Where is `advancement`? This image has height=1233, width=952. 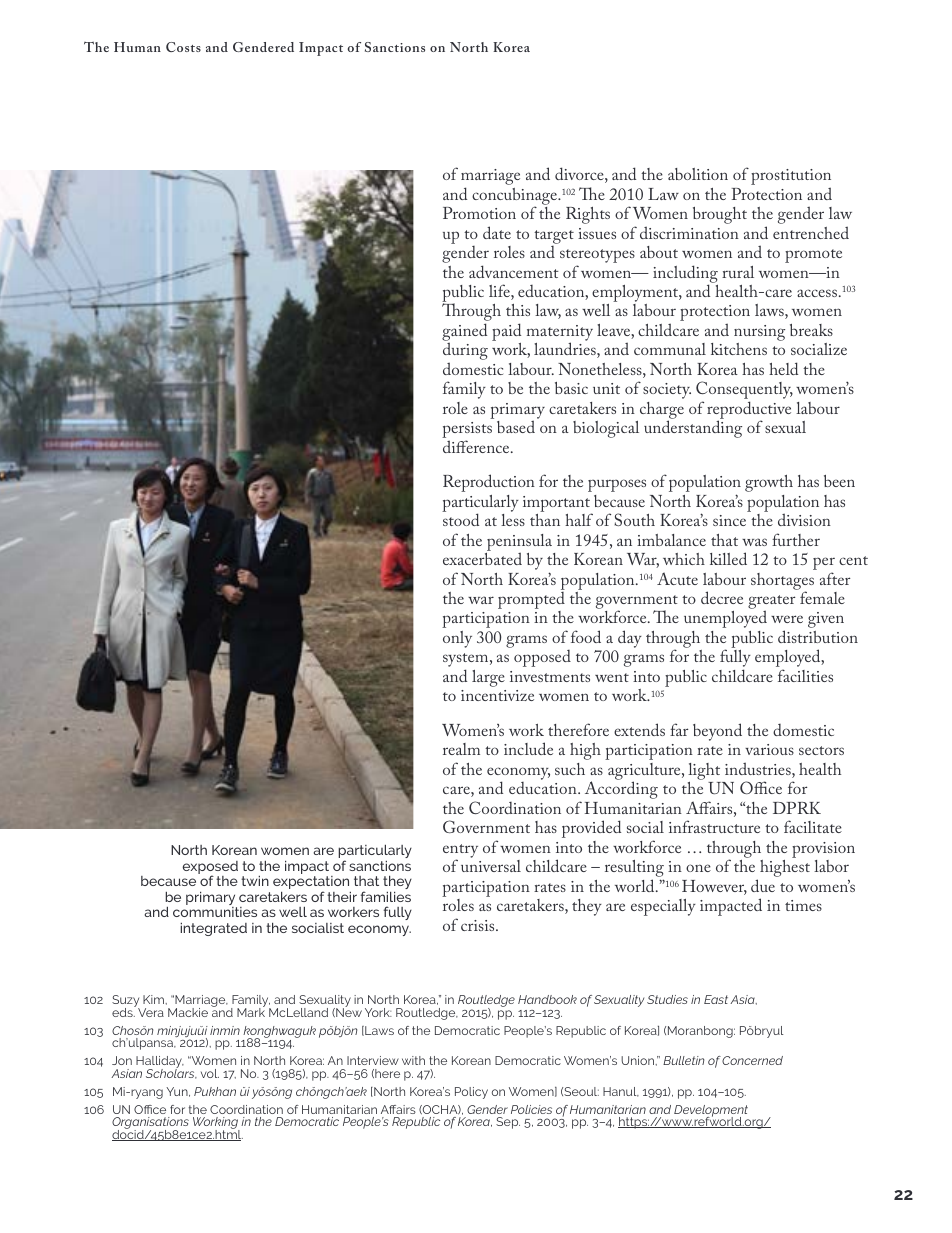 advancement is located at coordinates (514, 271).
